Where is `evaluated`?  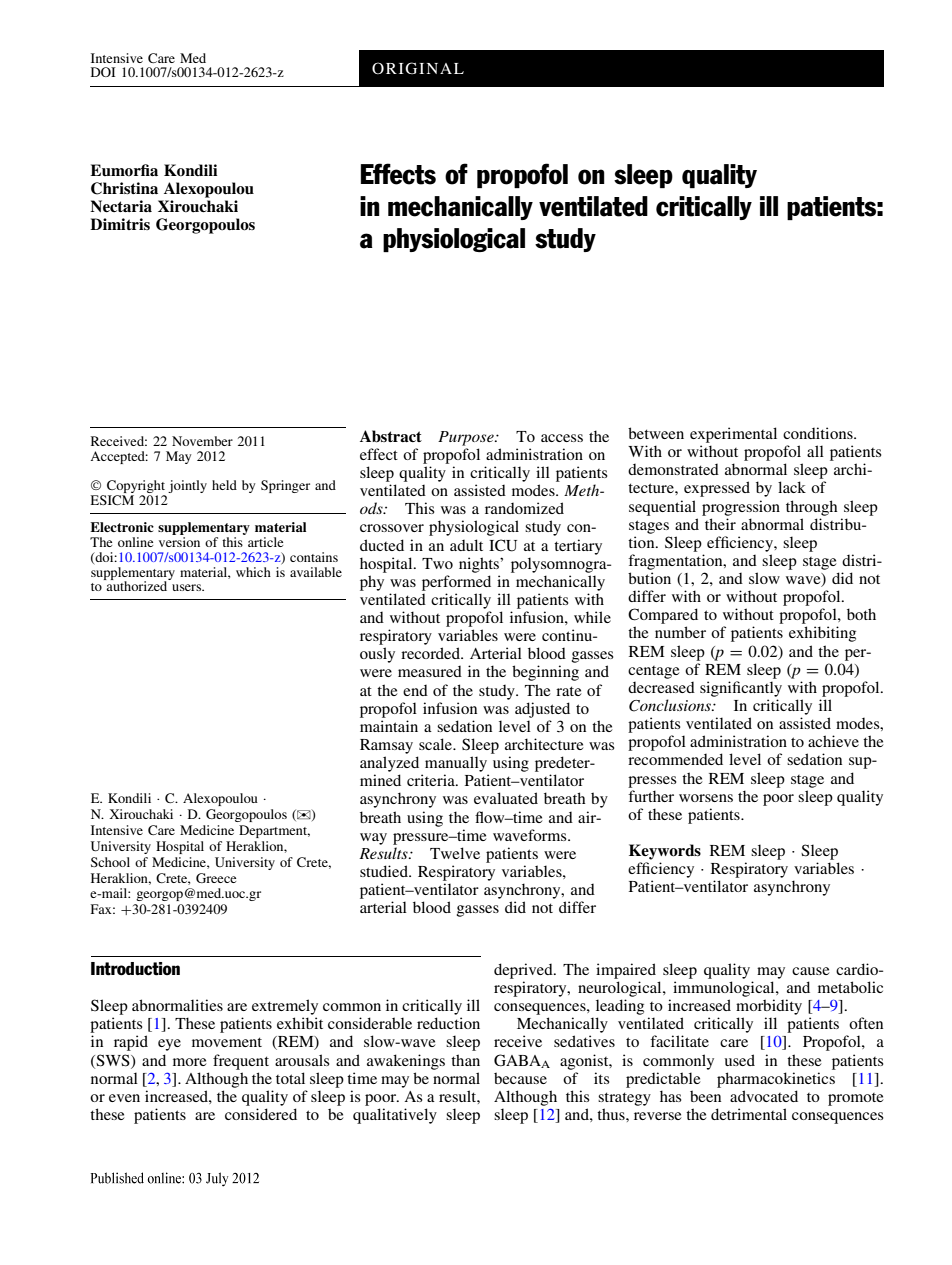
evaluated is located at coordinates (506, 798).
